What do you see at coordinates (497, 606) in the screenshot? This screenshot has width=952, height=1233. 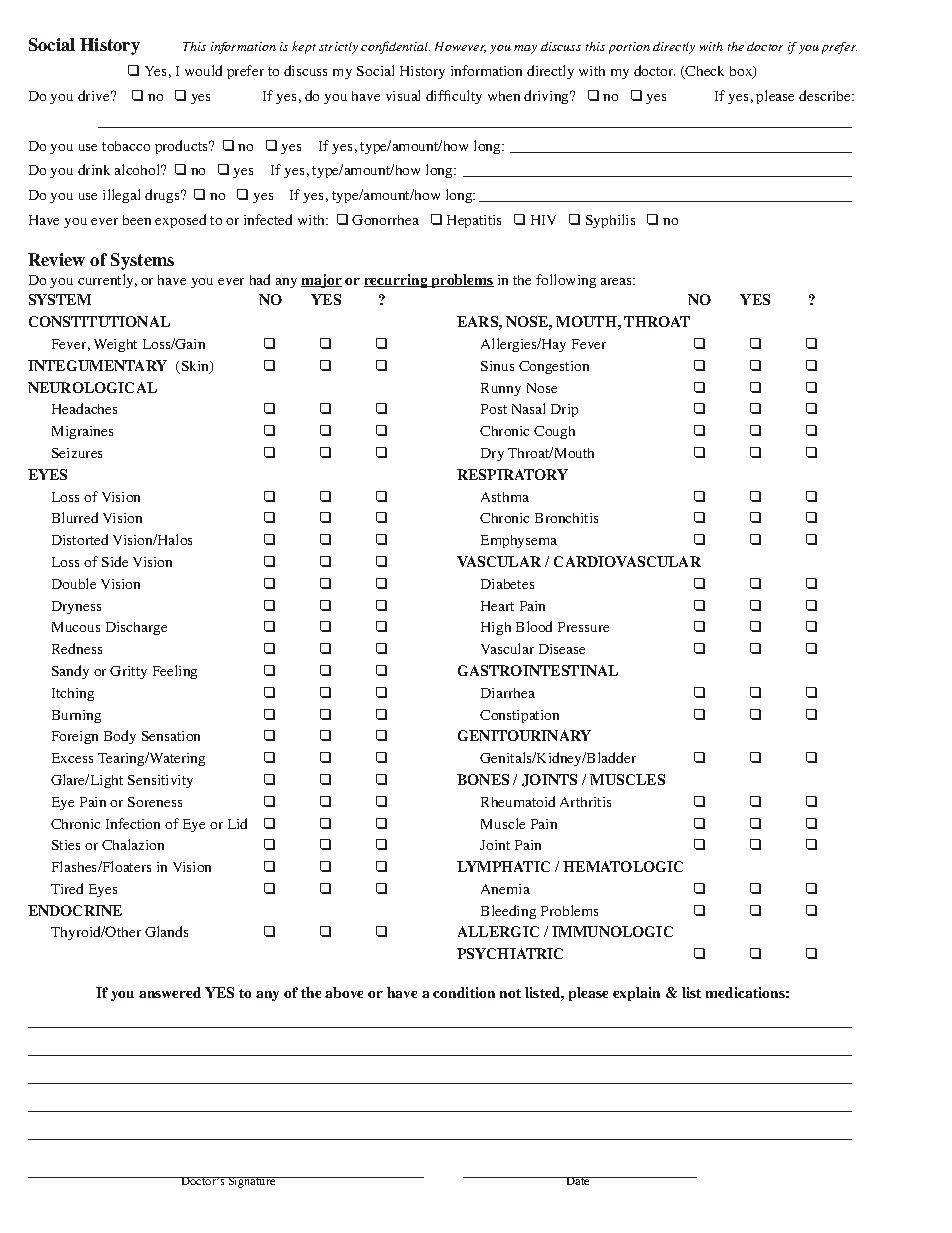 I see `Heart` at bounding box center [497, 606].
